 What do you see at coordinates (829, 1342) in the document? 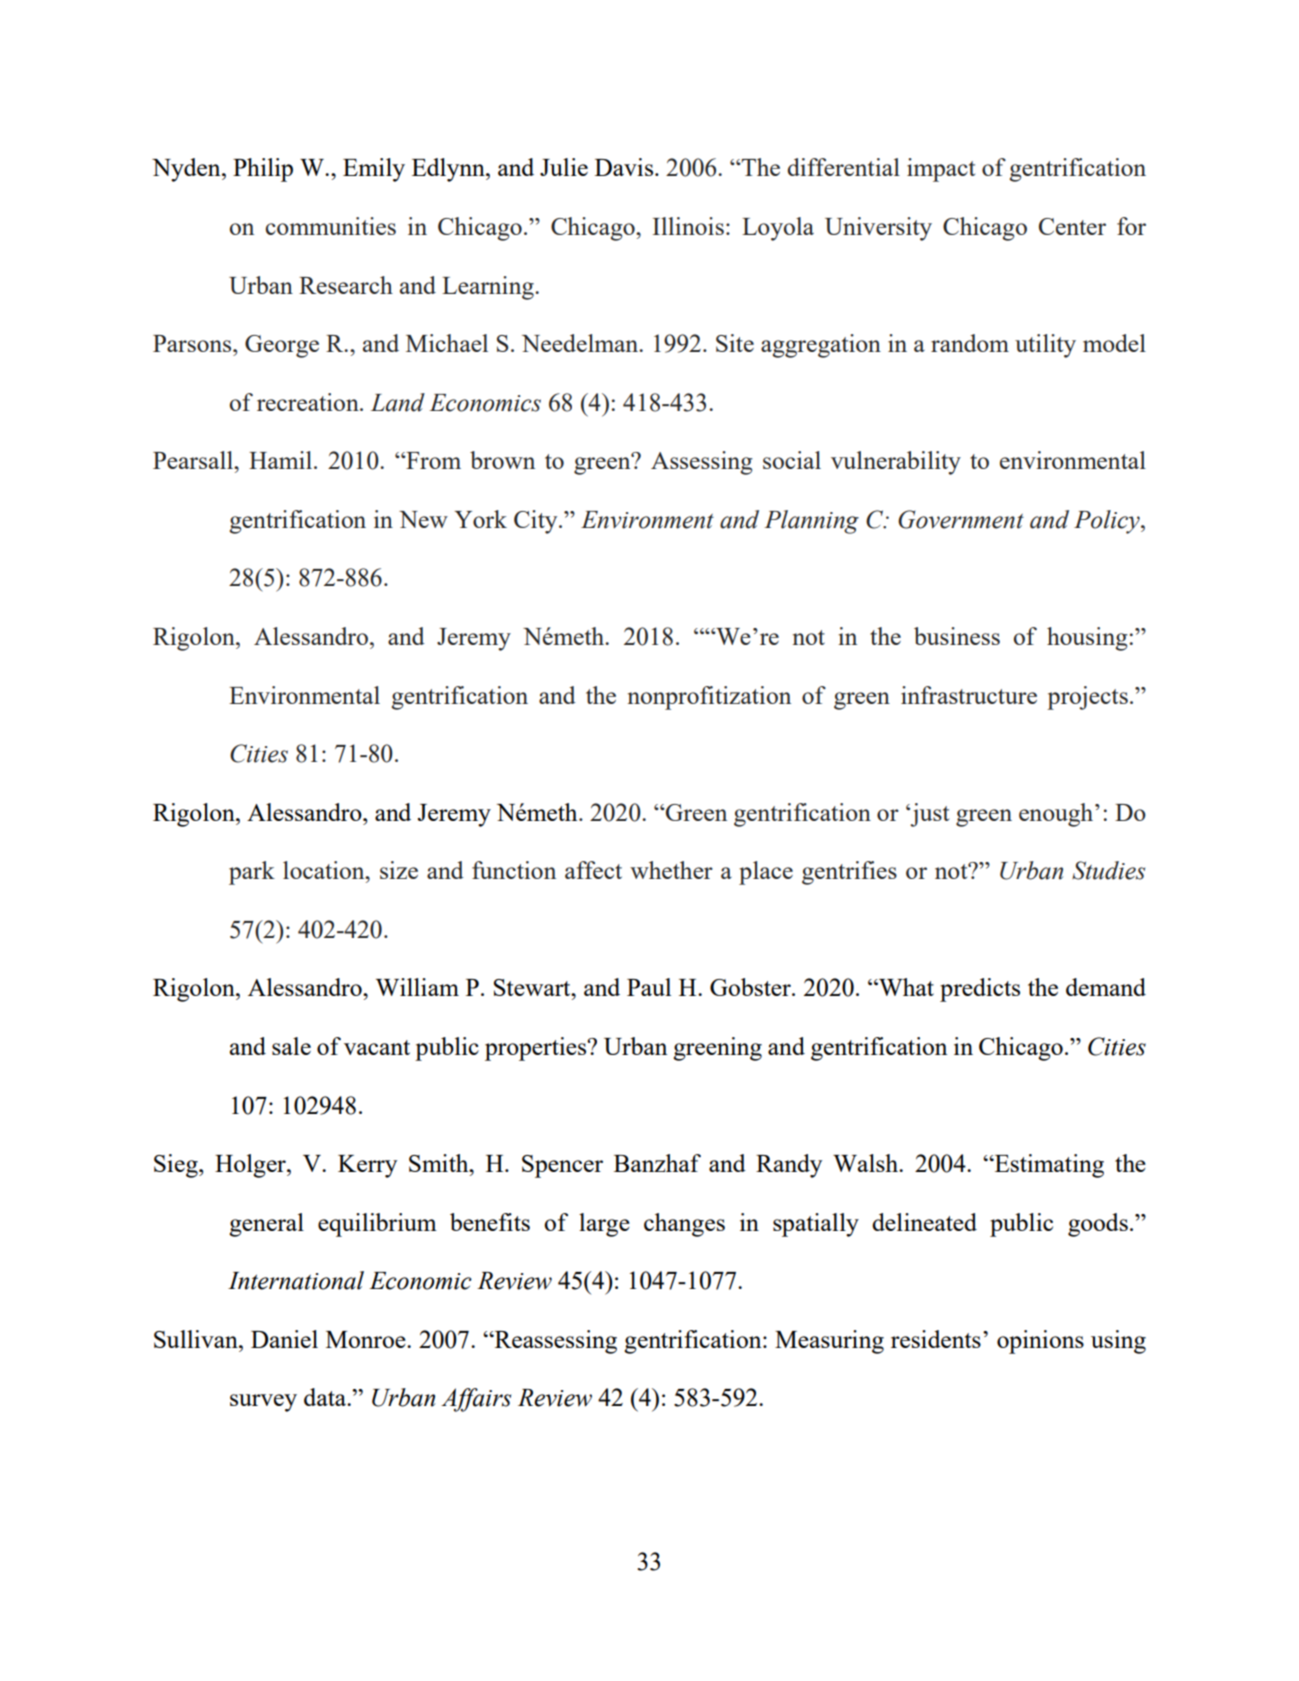
I see `Measuring` at bounding box center [829, 1342].
